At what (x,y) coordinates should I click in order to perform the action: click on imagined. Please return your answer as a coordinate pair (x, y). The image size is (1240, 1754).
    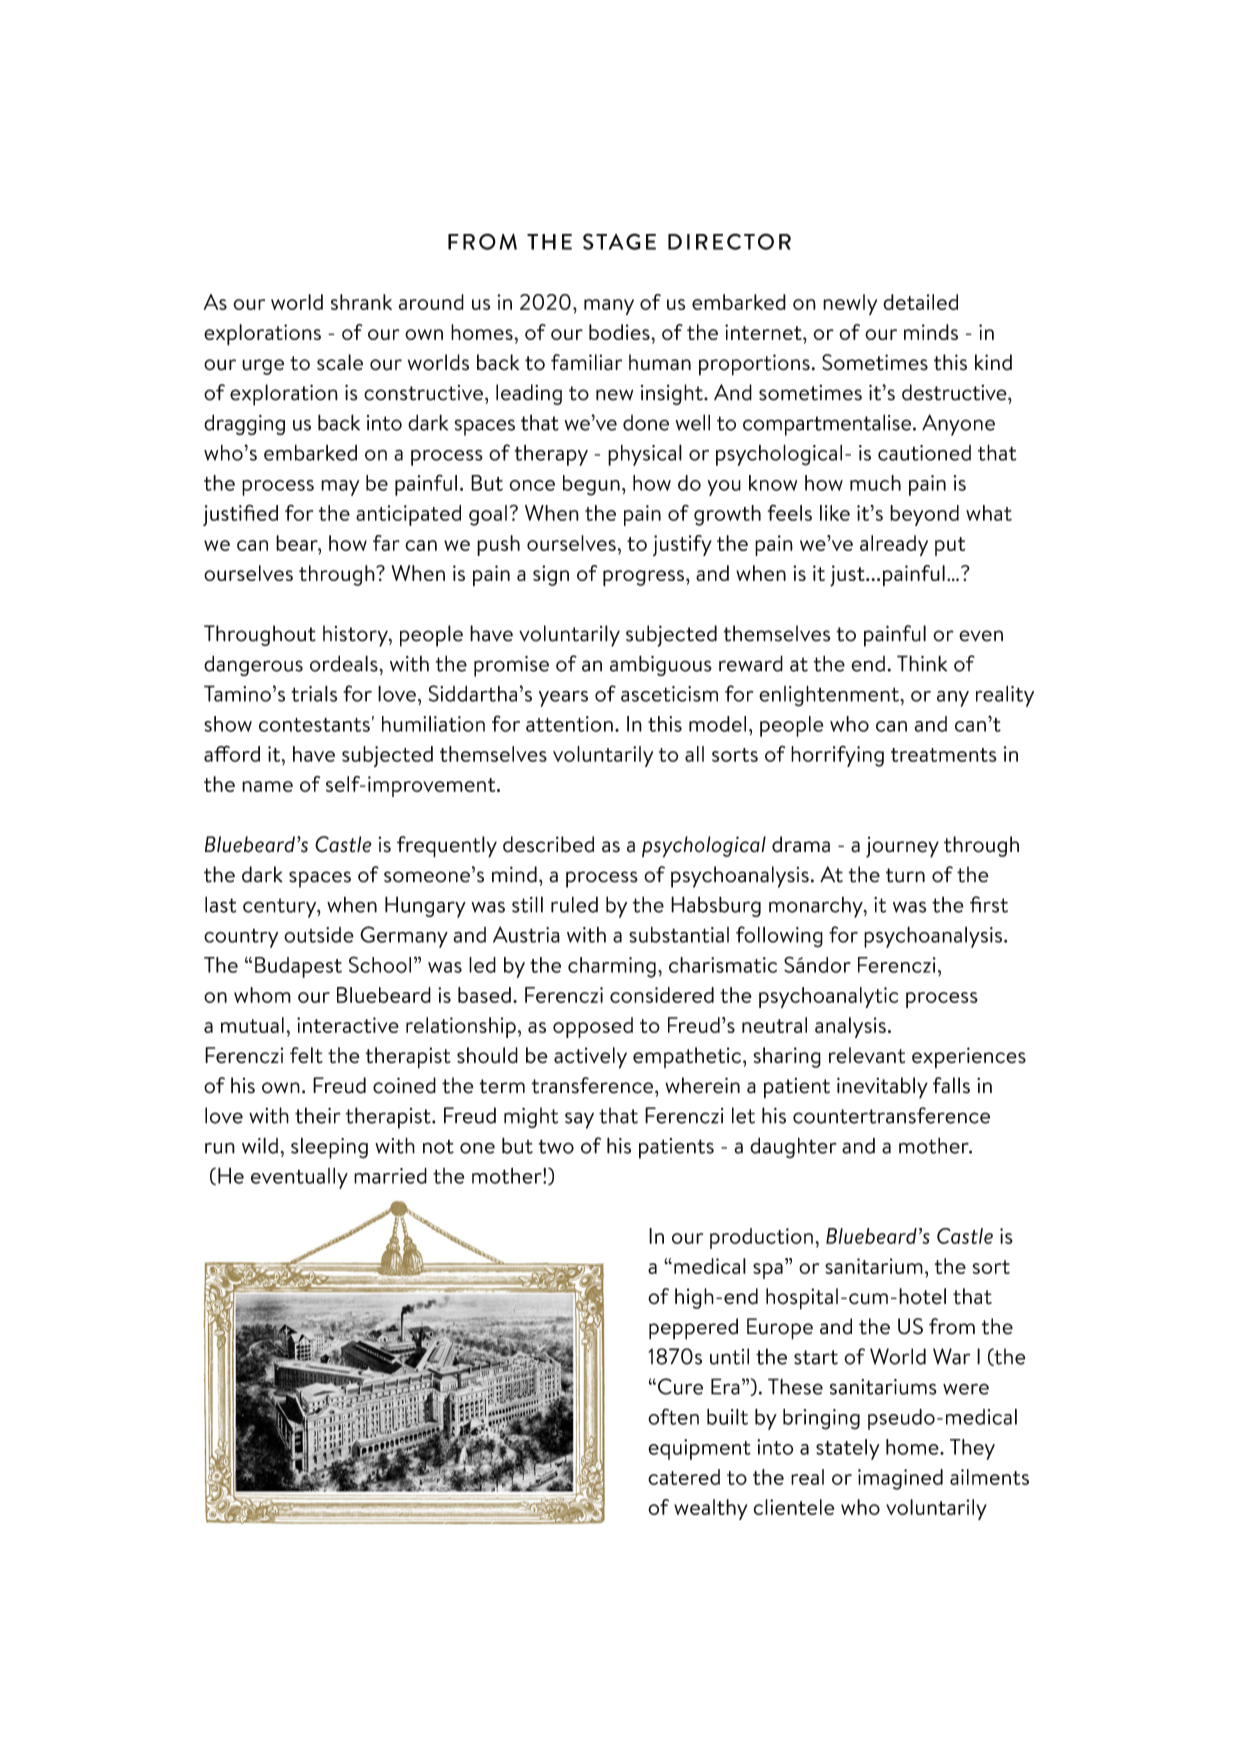
    Looking at the image, I should click on (900, 1479).
